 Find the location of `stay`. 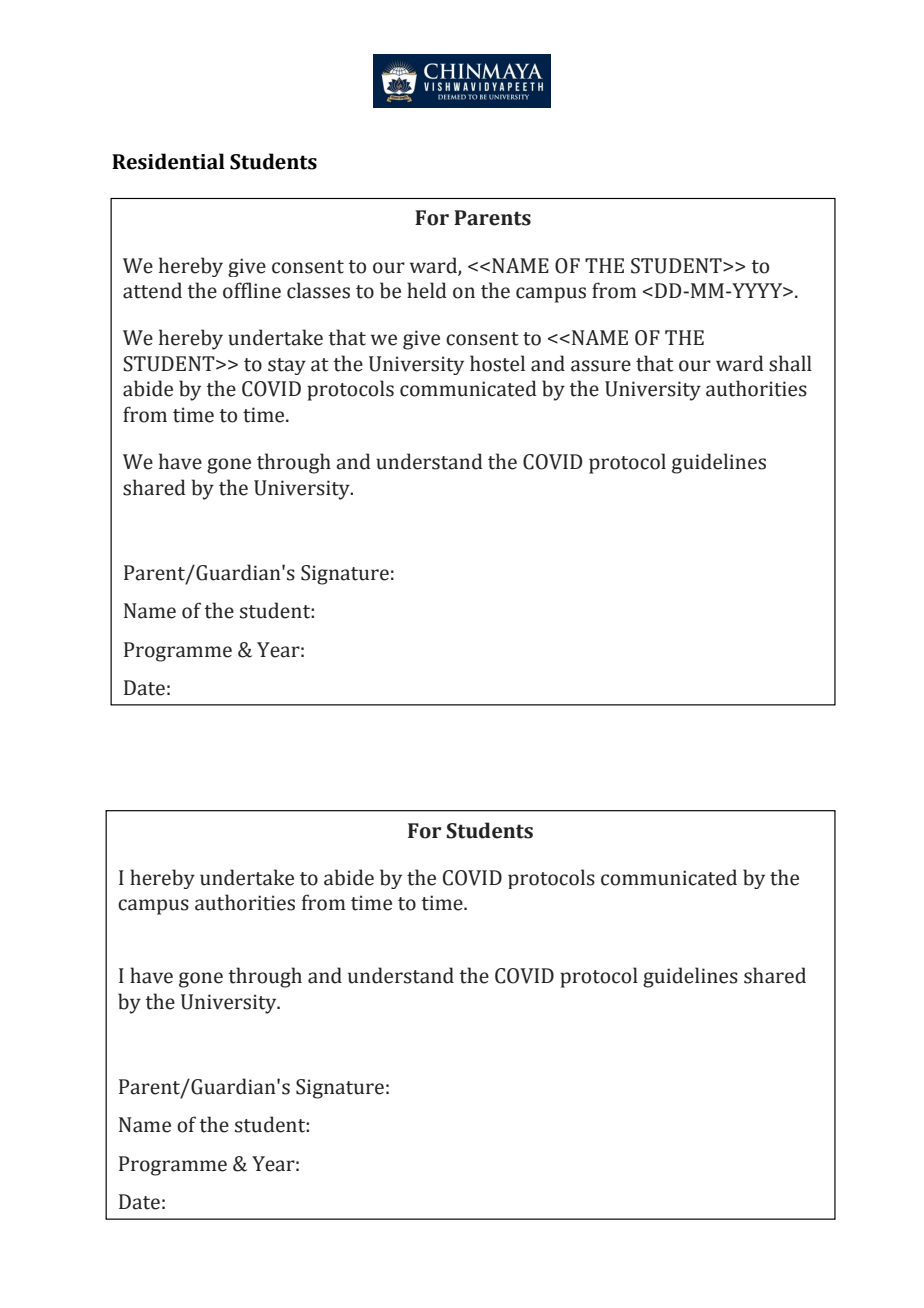

stay is located at coordinates (287, 366).
